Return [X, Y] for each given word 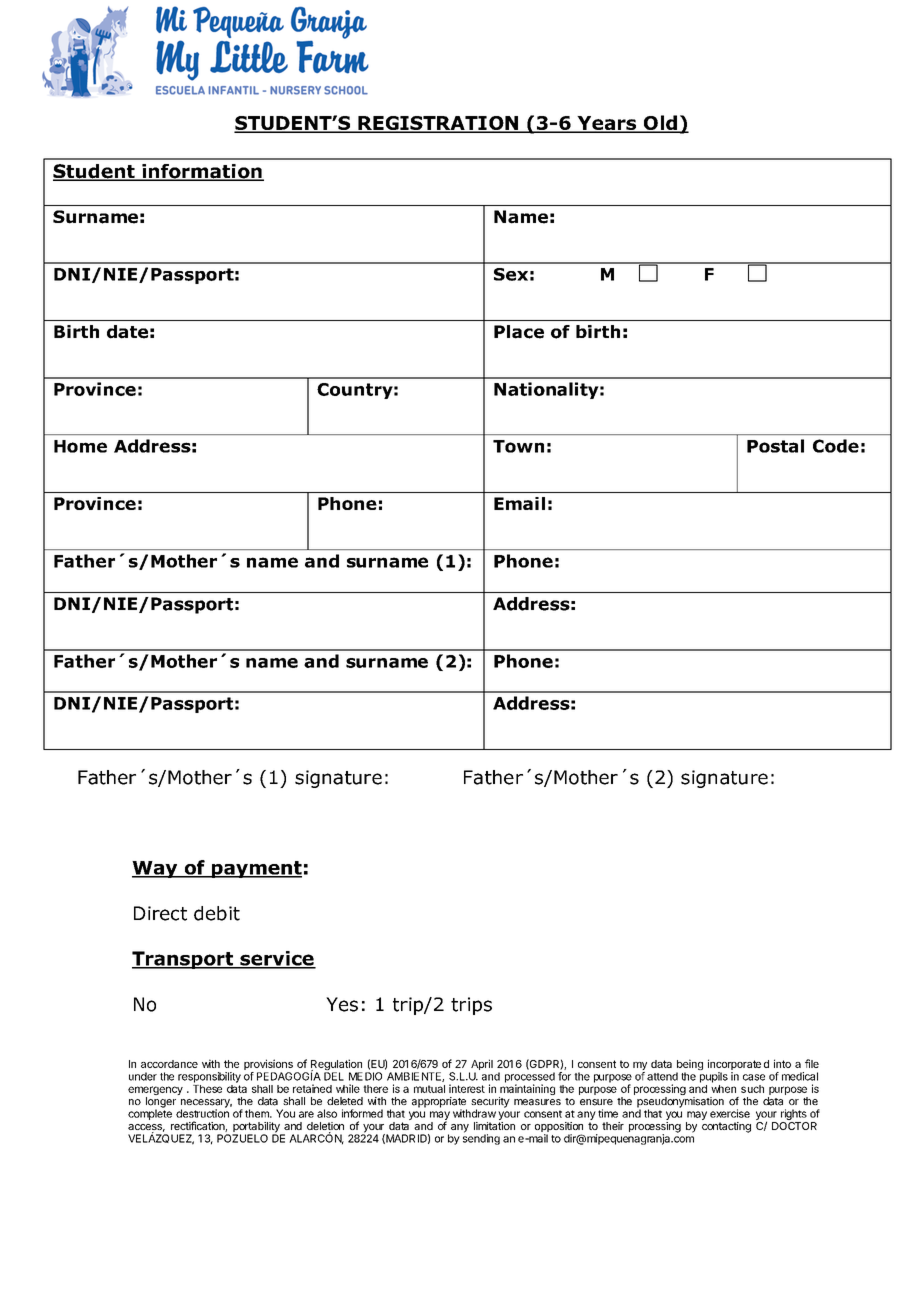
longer [161, 1103]
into [782, 1063]
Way [156, 869]
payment [255, 869]
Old [660, 124]
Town [518, 446]
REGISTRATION [438, 124]
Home [80, 446]
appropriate [439, 1103]
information [202, 172]
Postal [775, 446]
